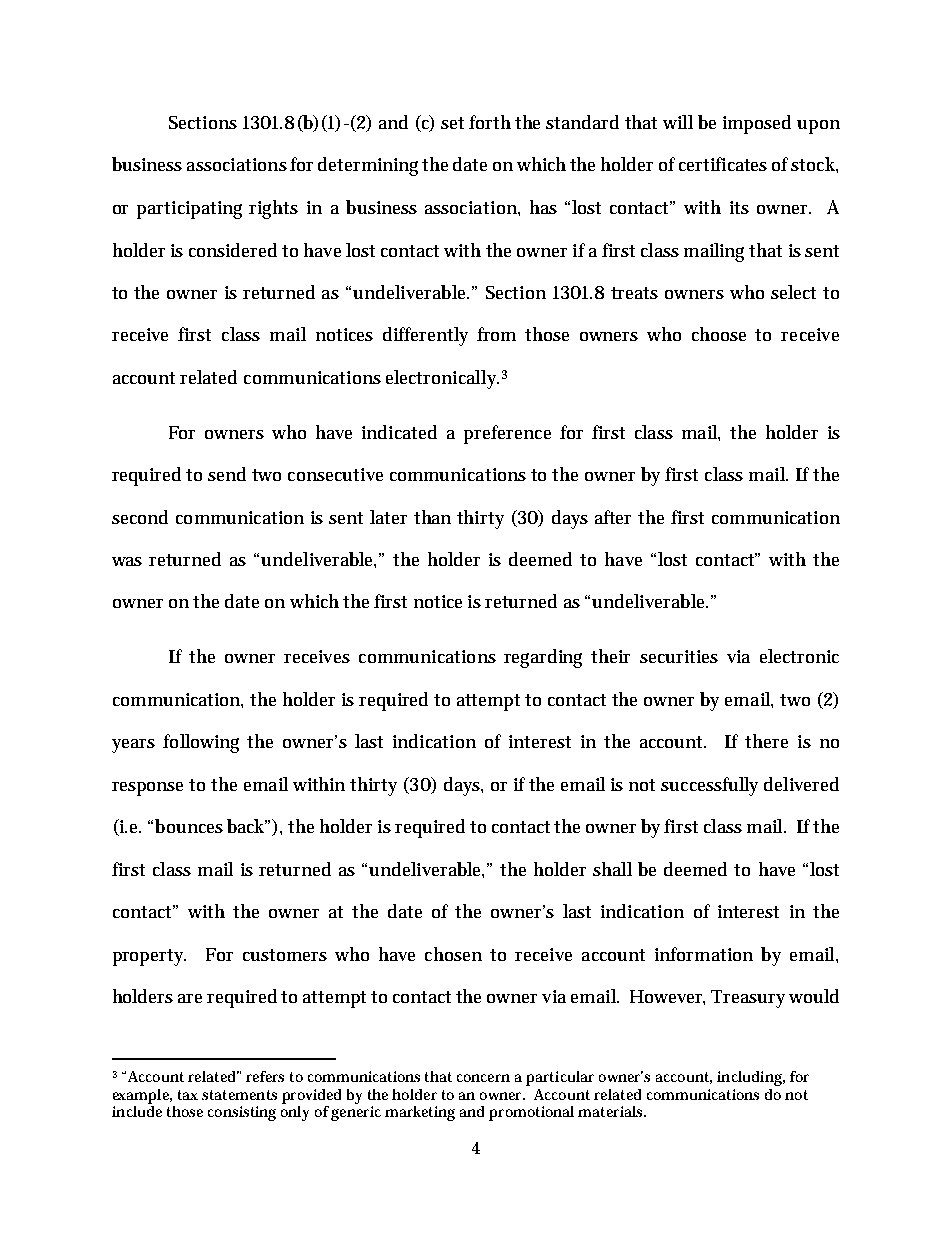 This document has width=952, height=1233. Describe the element at coordinates (189, 210) in the document. I see `participating` at that location.
